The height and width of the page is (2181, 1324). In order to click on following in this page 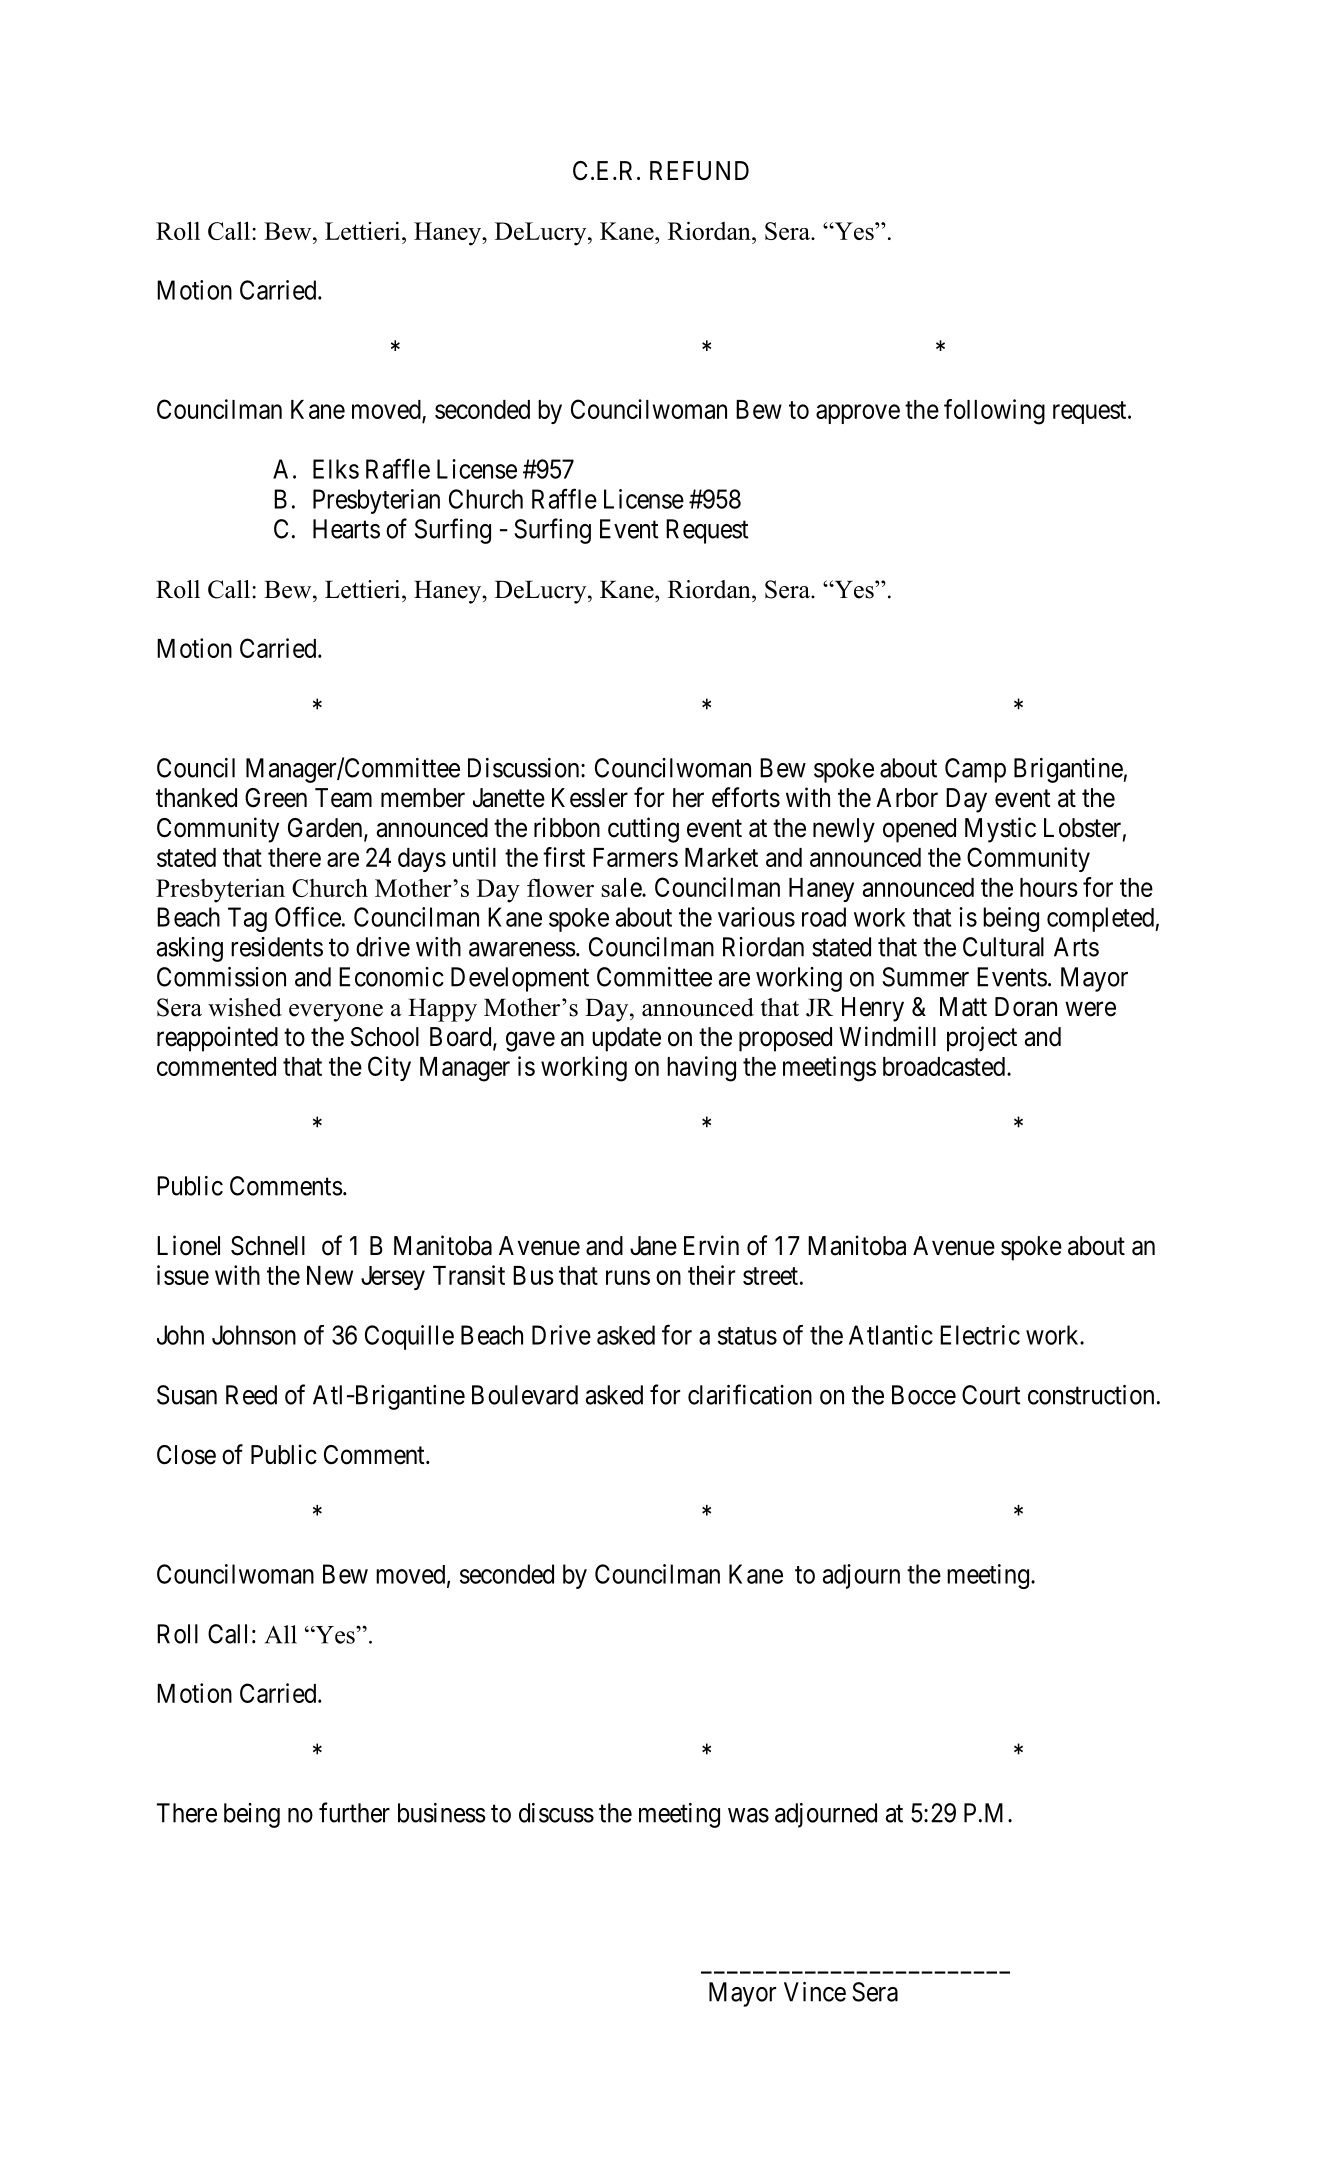, I will do `click(994, 412)`.
